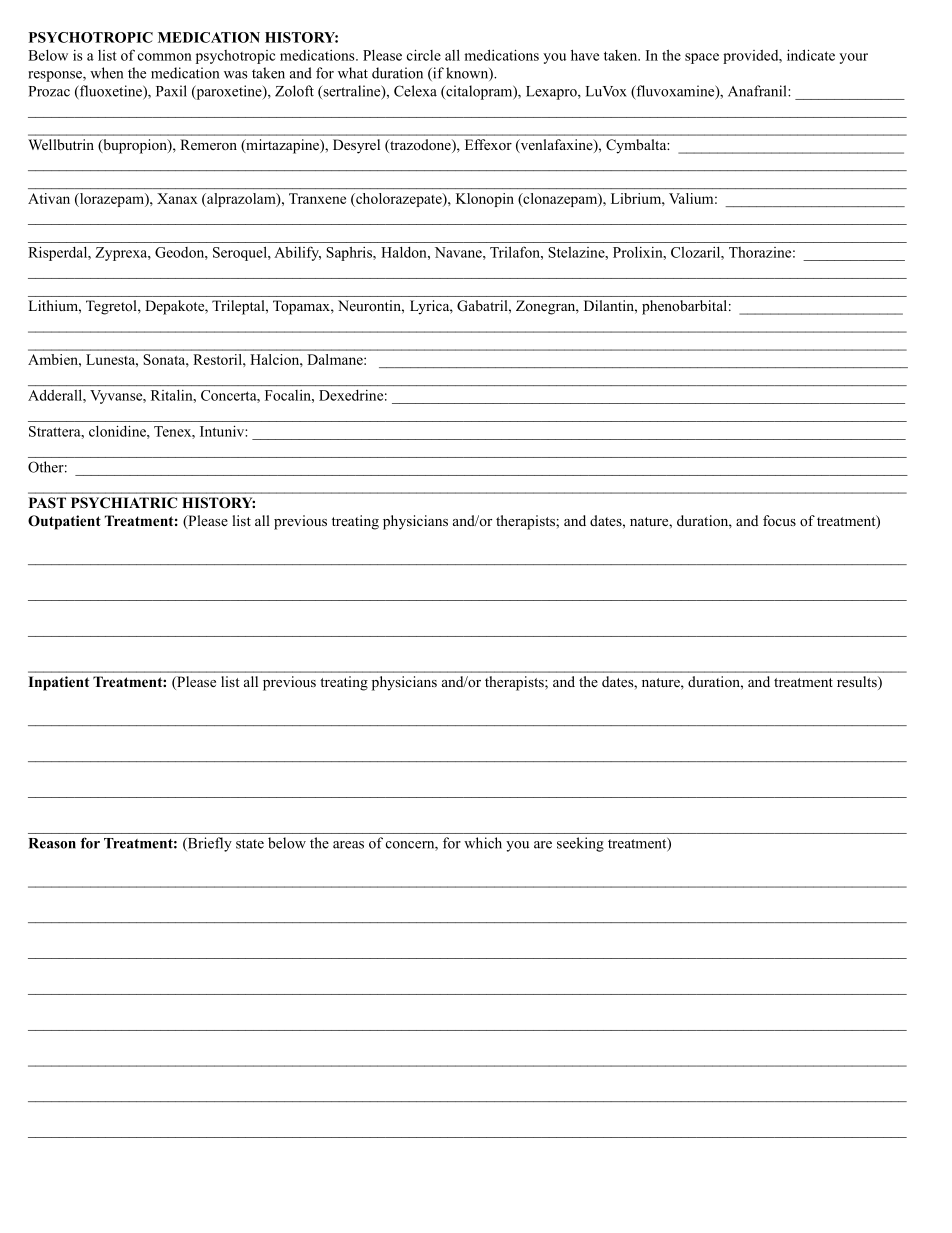 The image size is (952, 1233). I want to click on which, so click(483, 843).
